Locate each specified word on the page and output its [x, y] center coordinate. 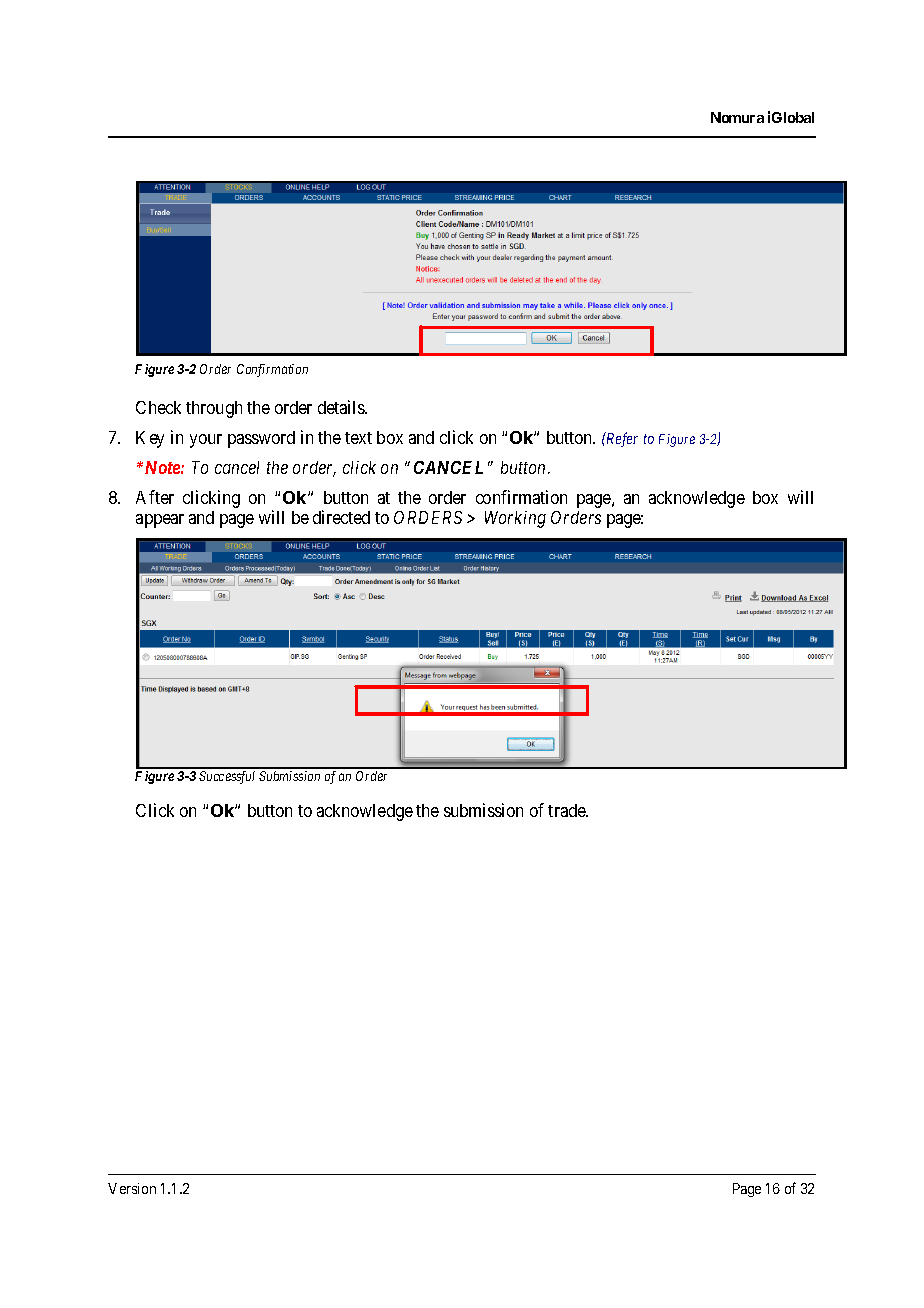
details [342, 407]
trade [567, 810]
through [214, 409]
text [358, 438]
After [155, 497]
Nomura [737, 117]
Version [132, 1188]
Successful [227, 777]
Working [515, 519]
